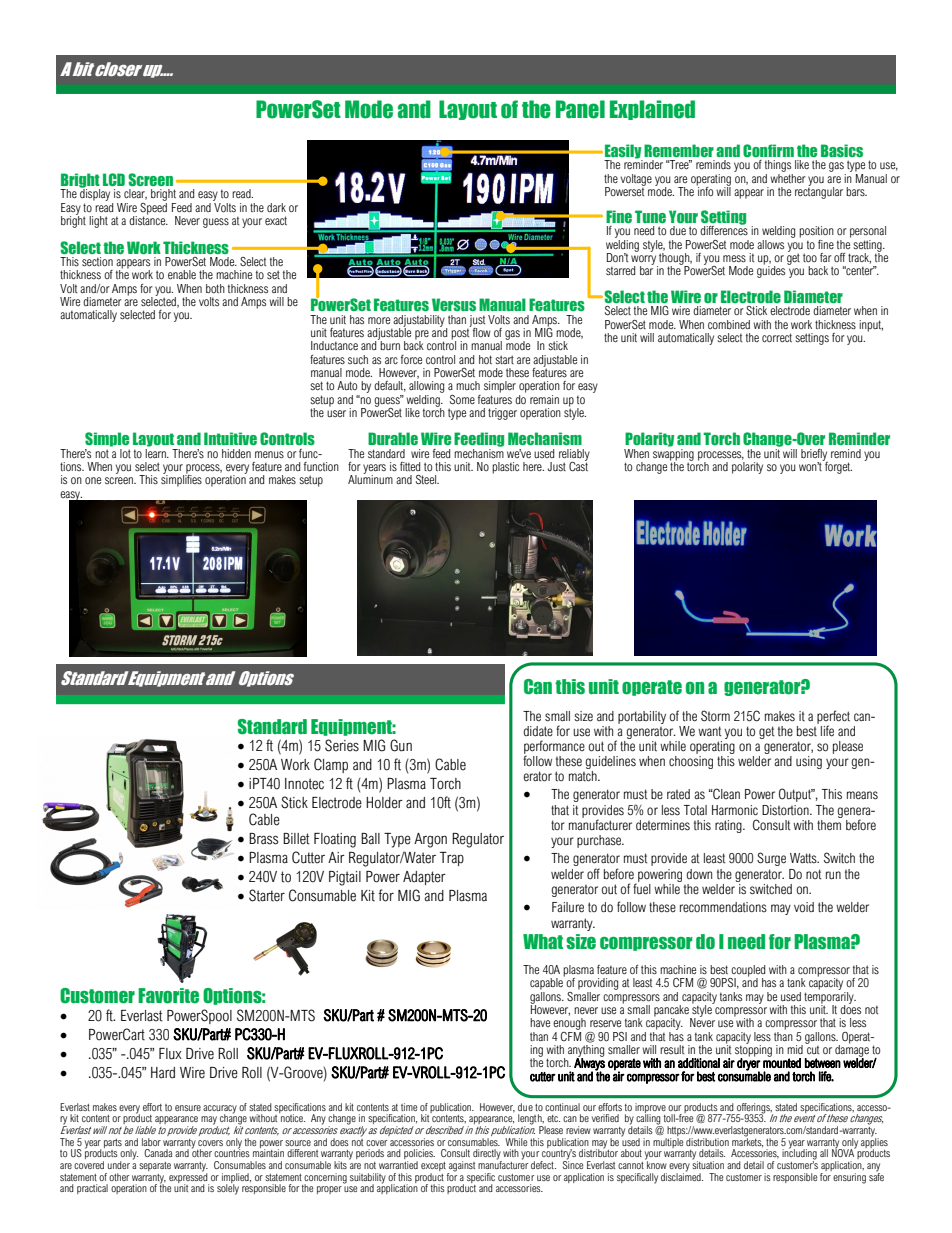  I want to click on performance, so click(554, 748).
